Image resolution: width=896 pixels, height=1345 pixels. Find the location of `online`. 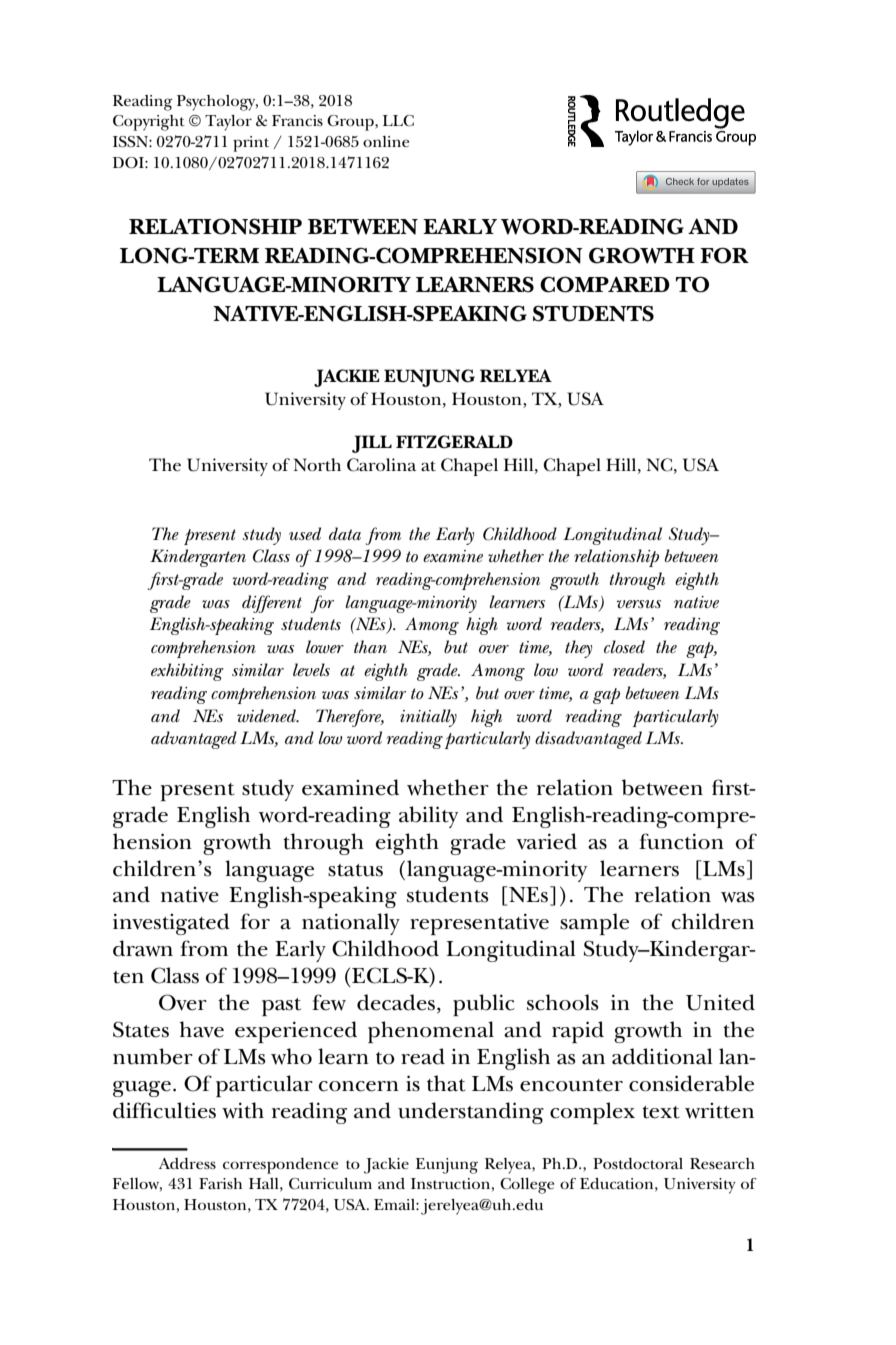

online is located at coordinates (386, 141).
